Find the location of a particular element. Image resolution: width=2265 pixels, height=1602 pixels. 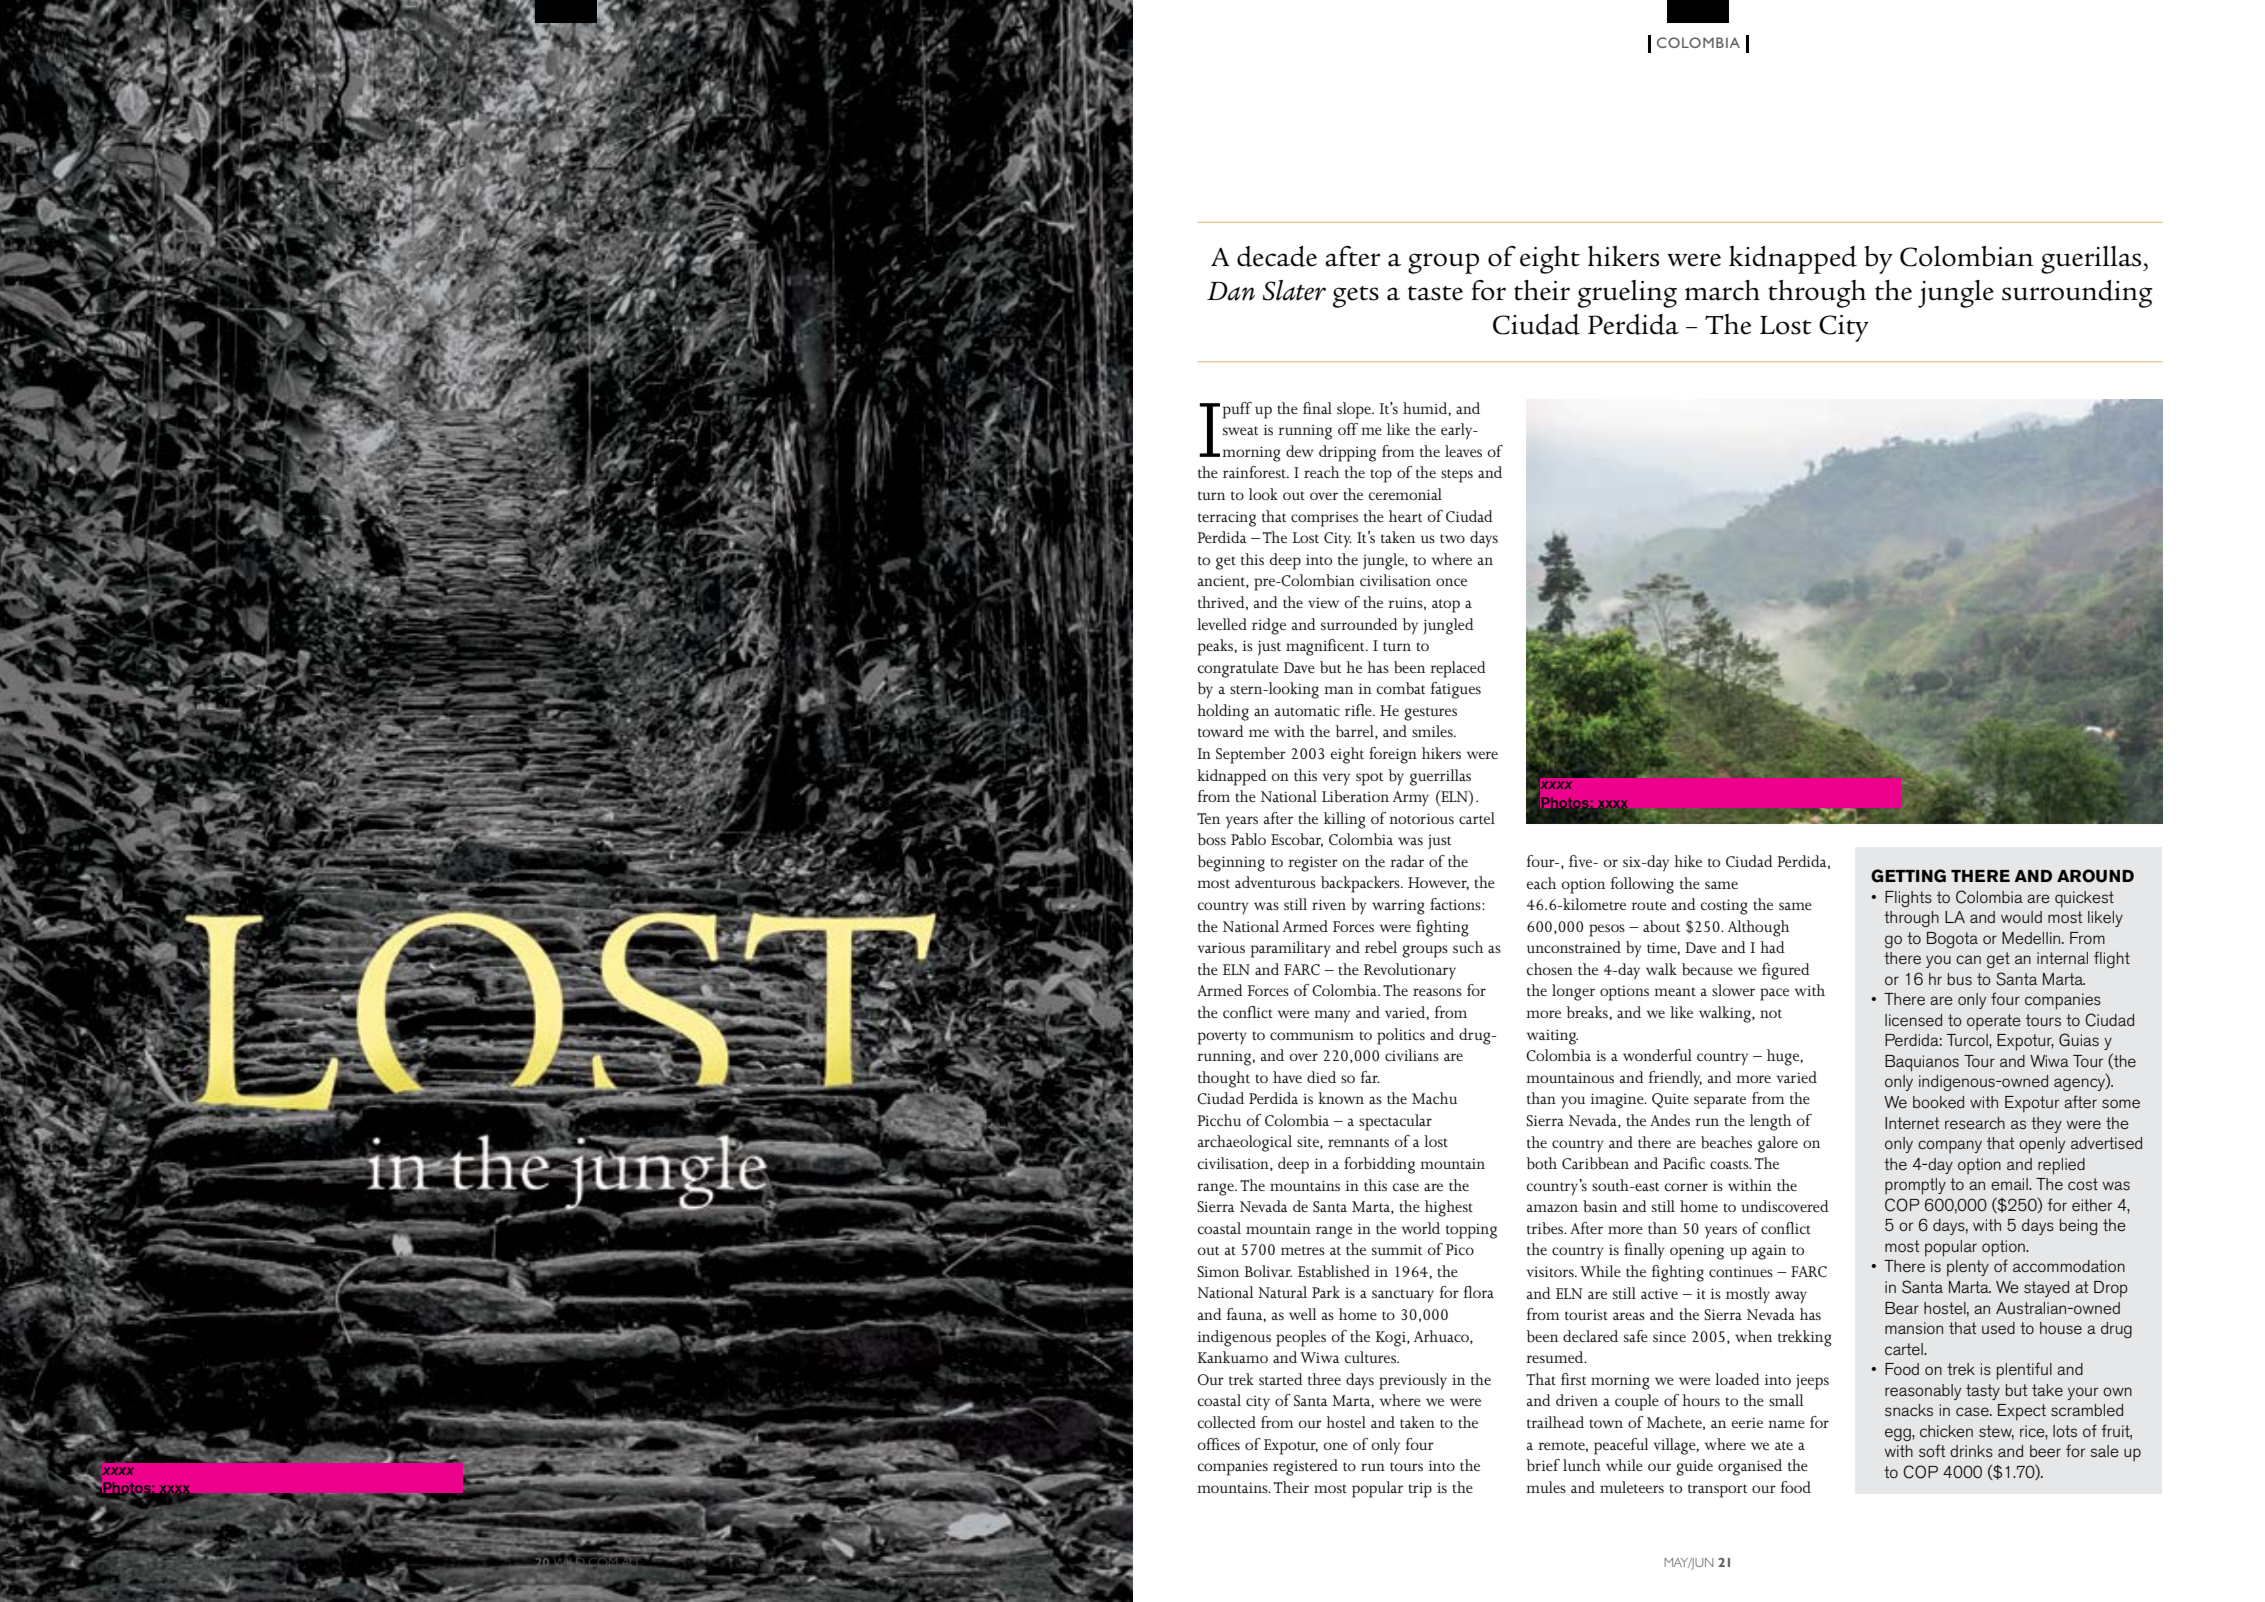

one is located at coordinates (1336, 1446).
